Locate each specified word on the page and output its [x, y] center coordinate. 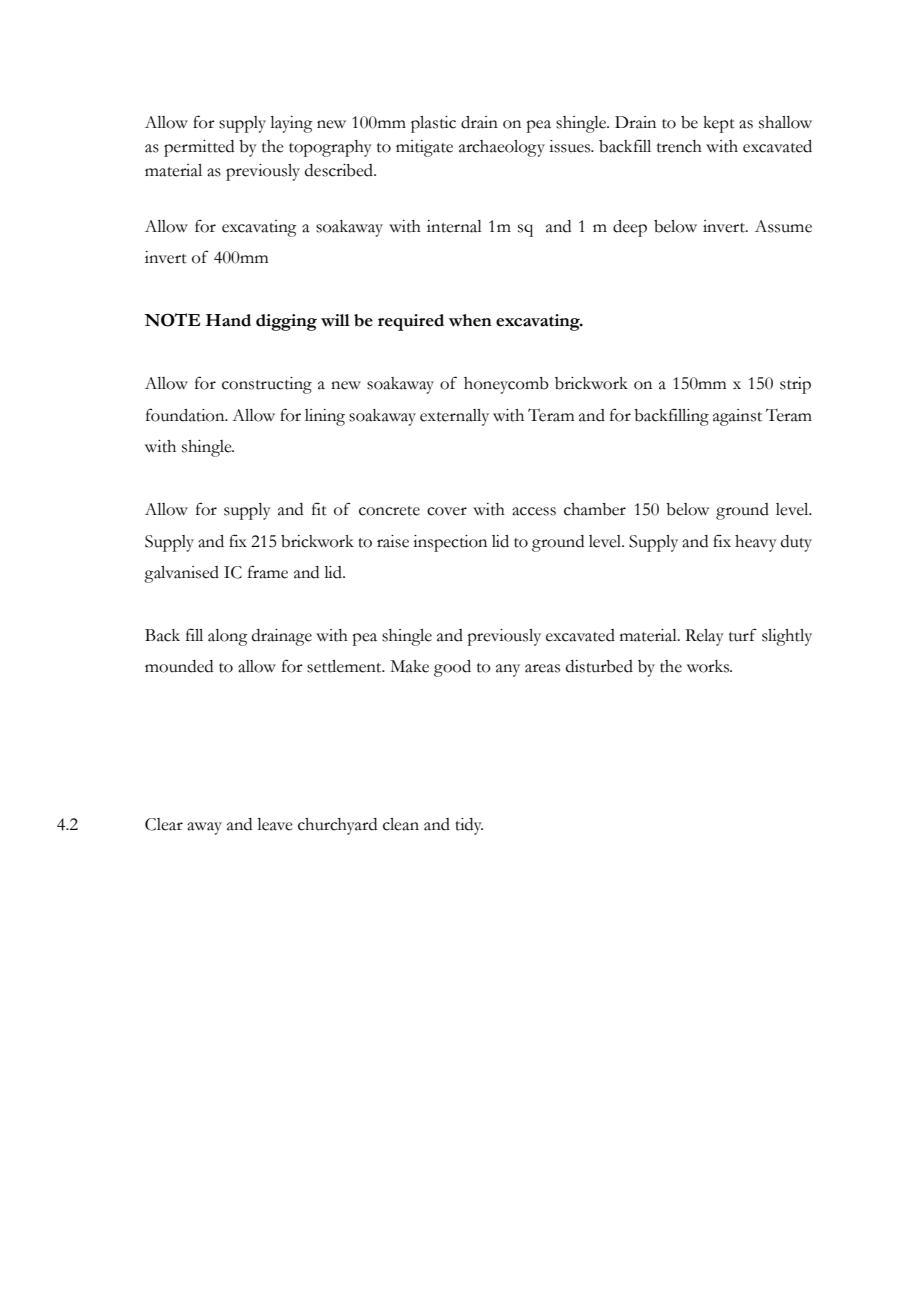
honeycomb [506, 385]
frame [268, 572]
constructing [267, 385]
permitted [199, 148]
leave [275, 824]
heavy [756, 543]
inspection [450, 543]
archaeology [502, 148]
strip [795, 385]
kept [719, 124]
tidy [469, 826]
